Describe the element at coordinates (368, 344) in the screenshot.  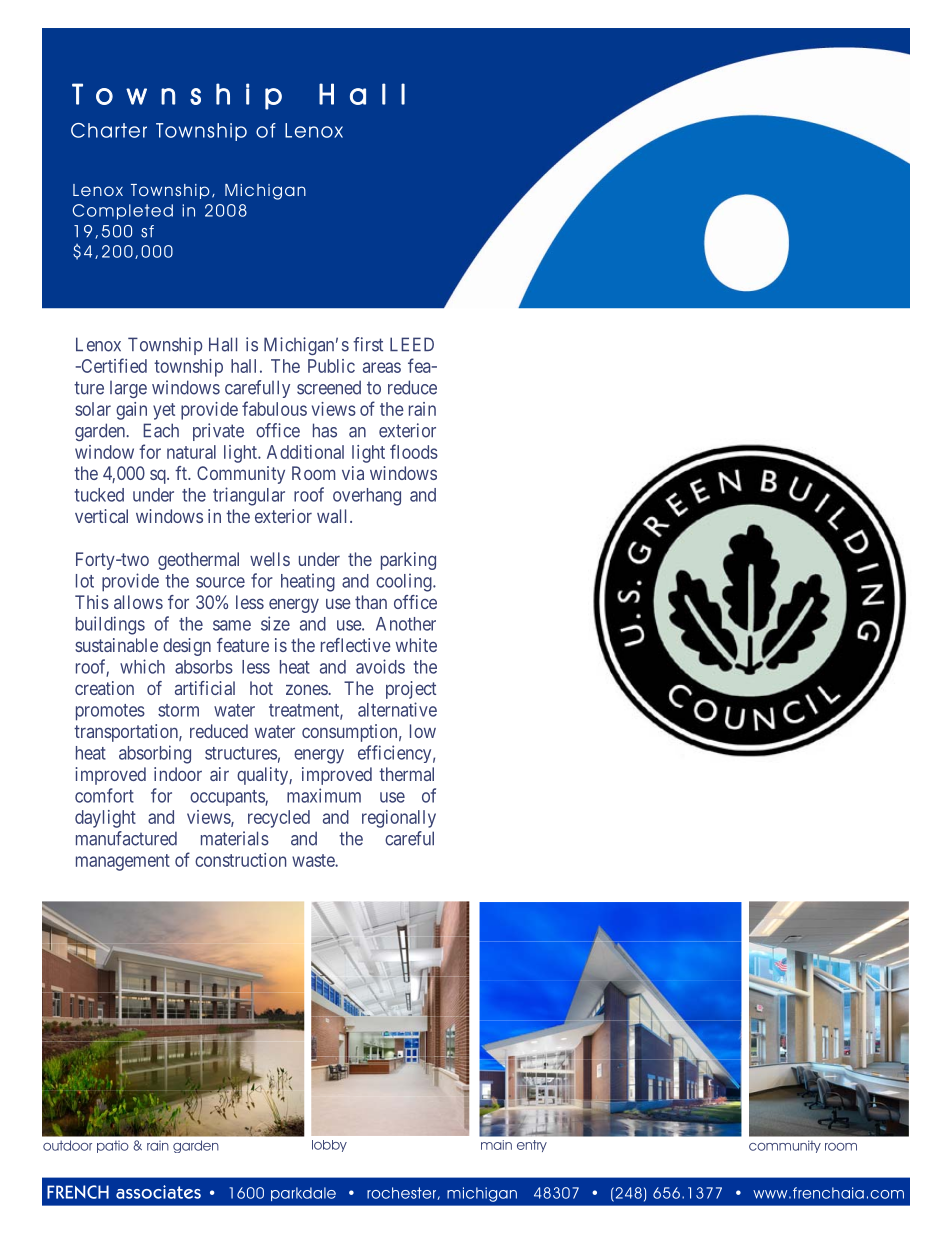
I see `first` at that location.
